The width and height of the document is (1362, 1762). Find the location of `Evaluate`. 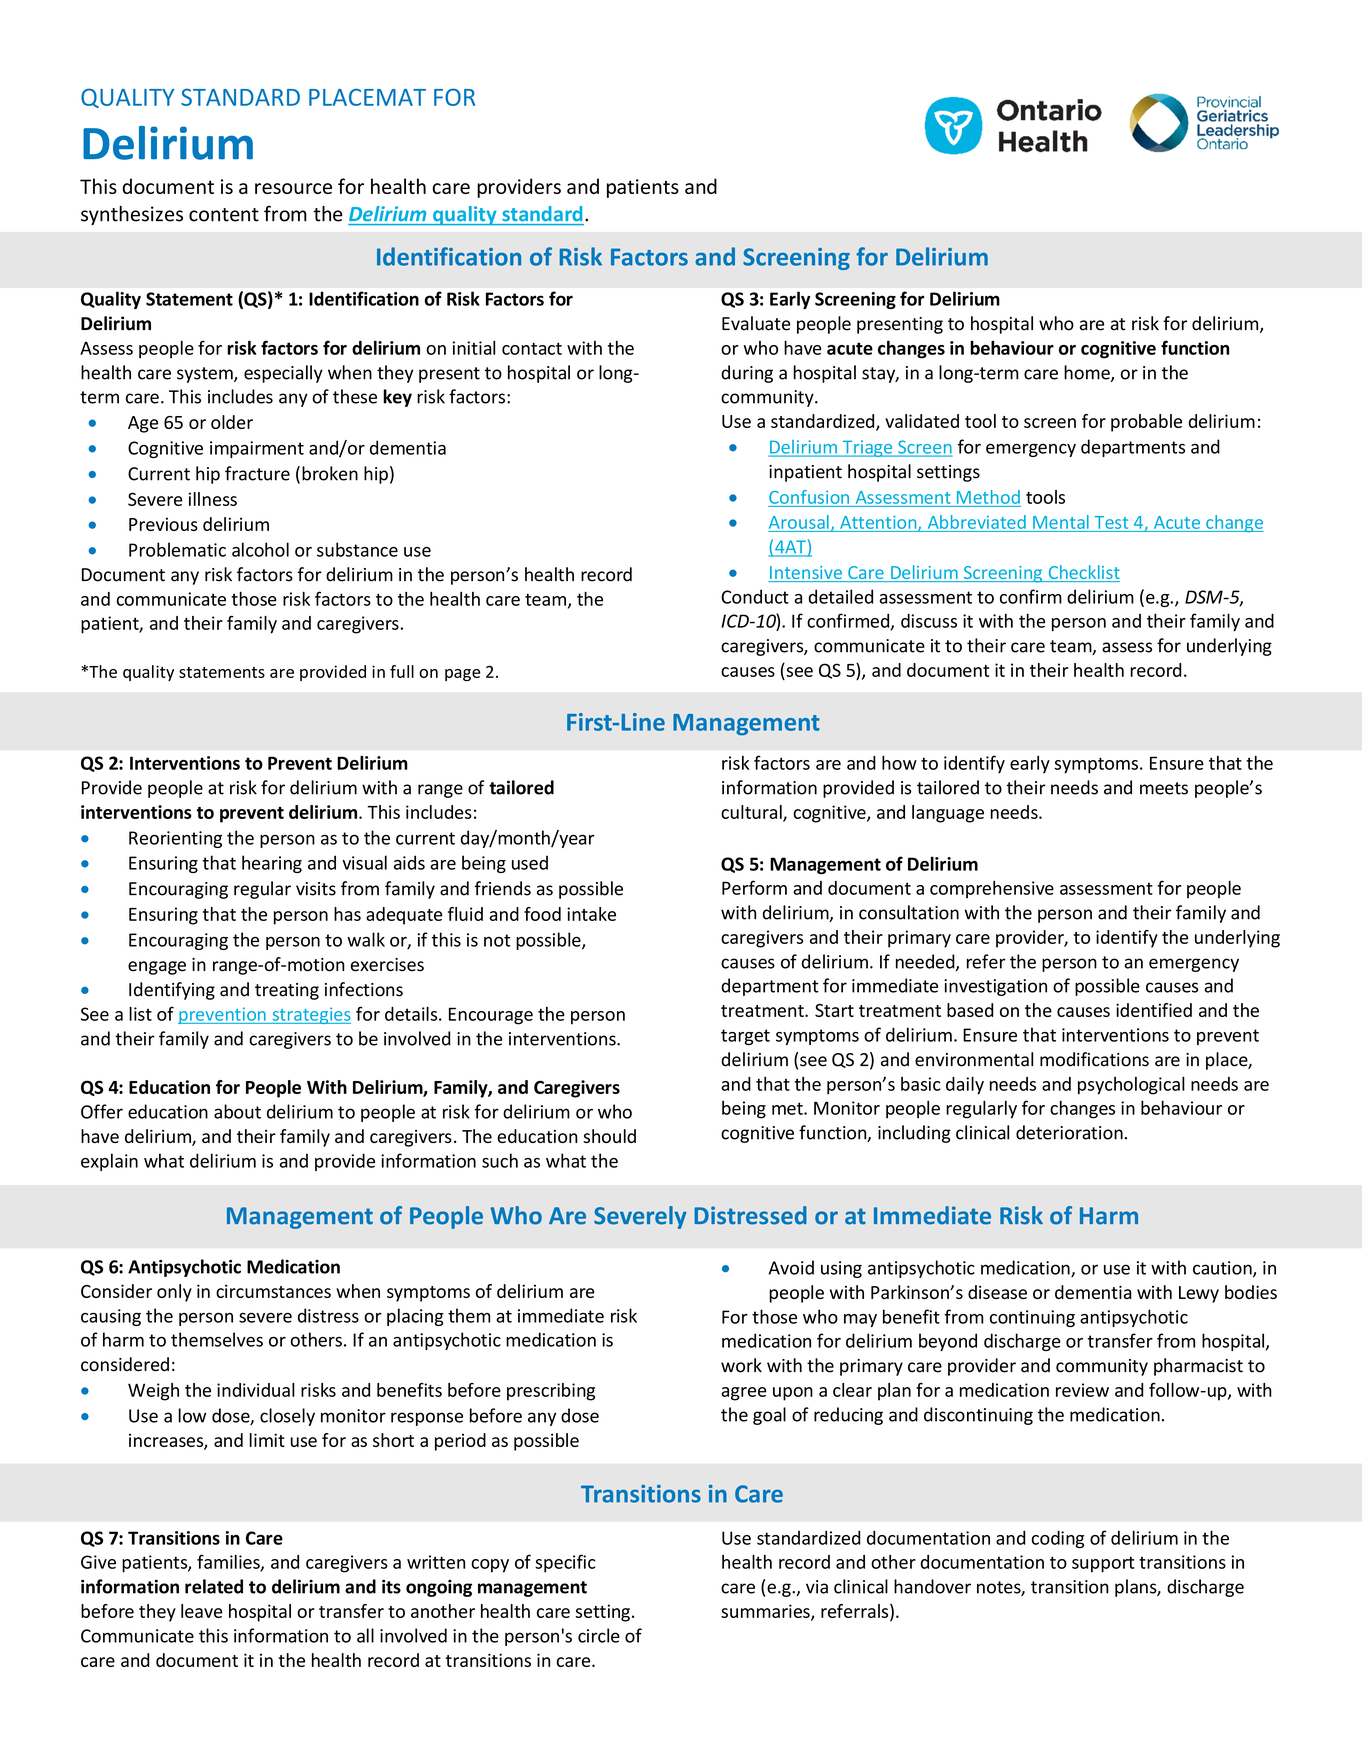

Evaluate is located at coordinates (756, 323).
